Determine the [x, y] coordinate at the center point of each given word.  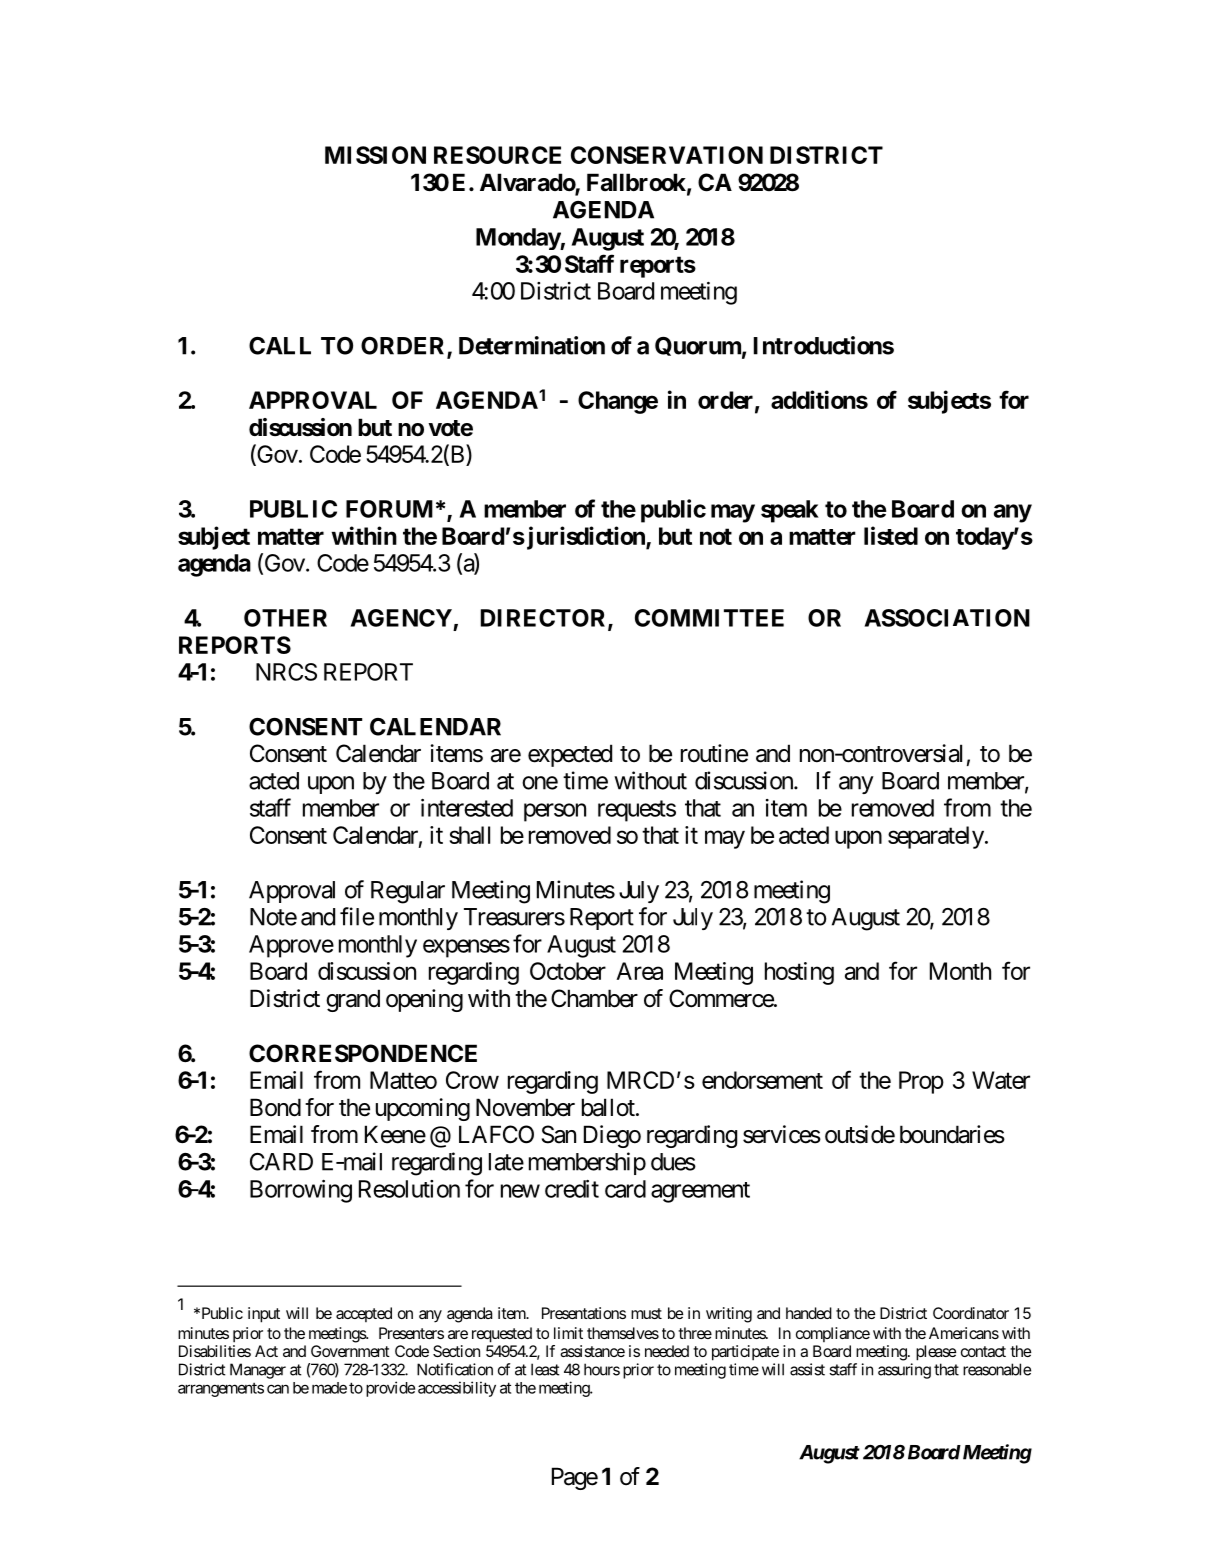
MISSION [375, 155]
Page [575, 1478]
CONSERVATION [667, 155]
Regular [408, 892]
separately [936, 837]
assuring [904, 1371]
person [555, 812]
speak [790, 511]
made [329, 1388]
